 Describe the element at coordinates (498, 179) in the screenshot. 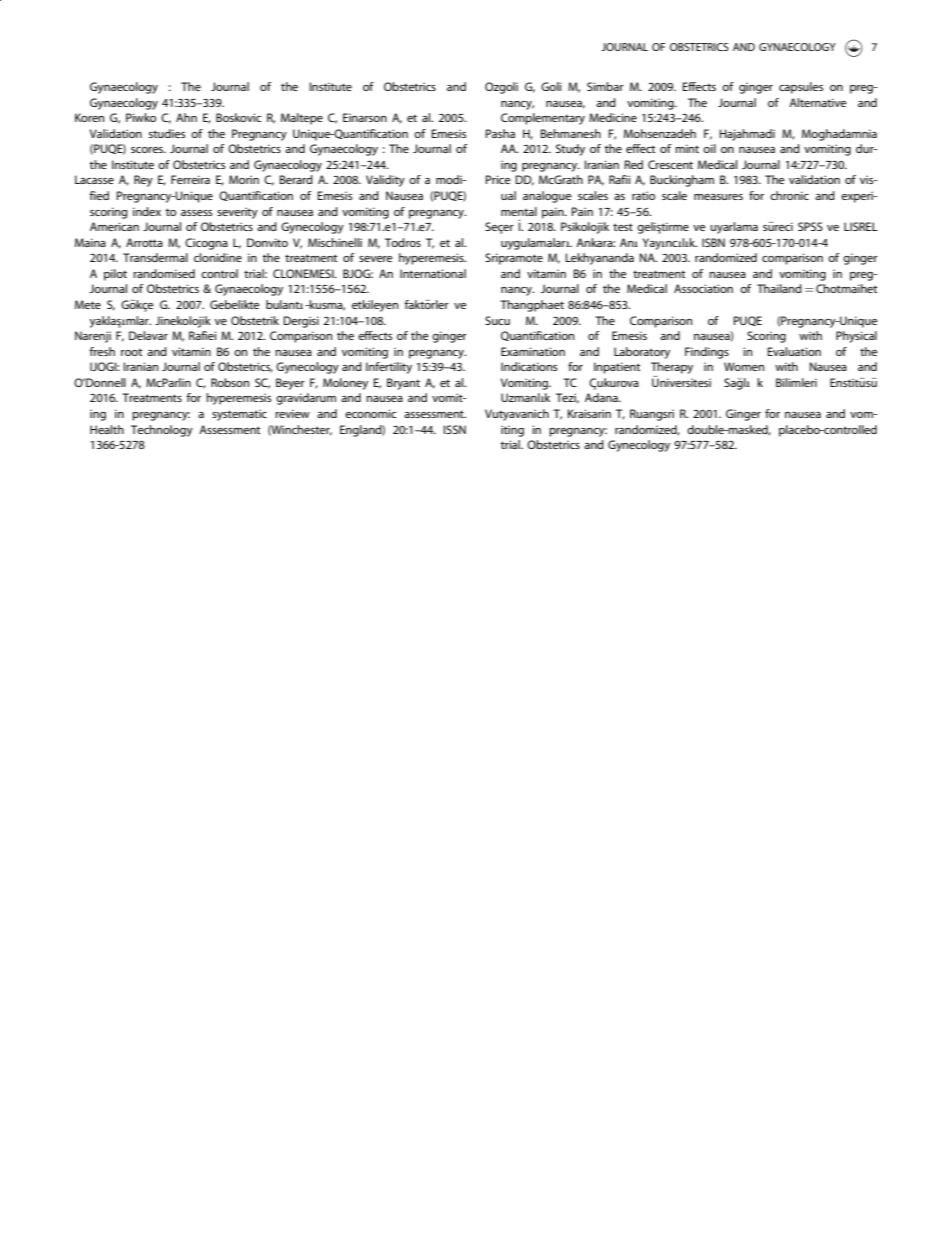

I see `Price` at that location.
